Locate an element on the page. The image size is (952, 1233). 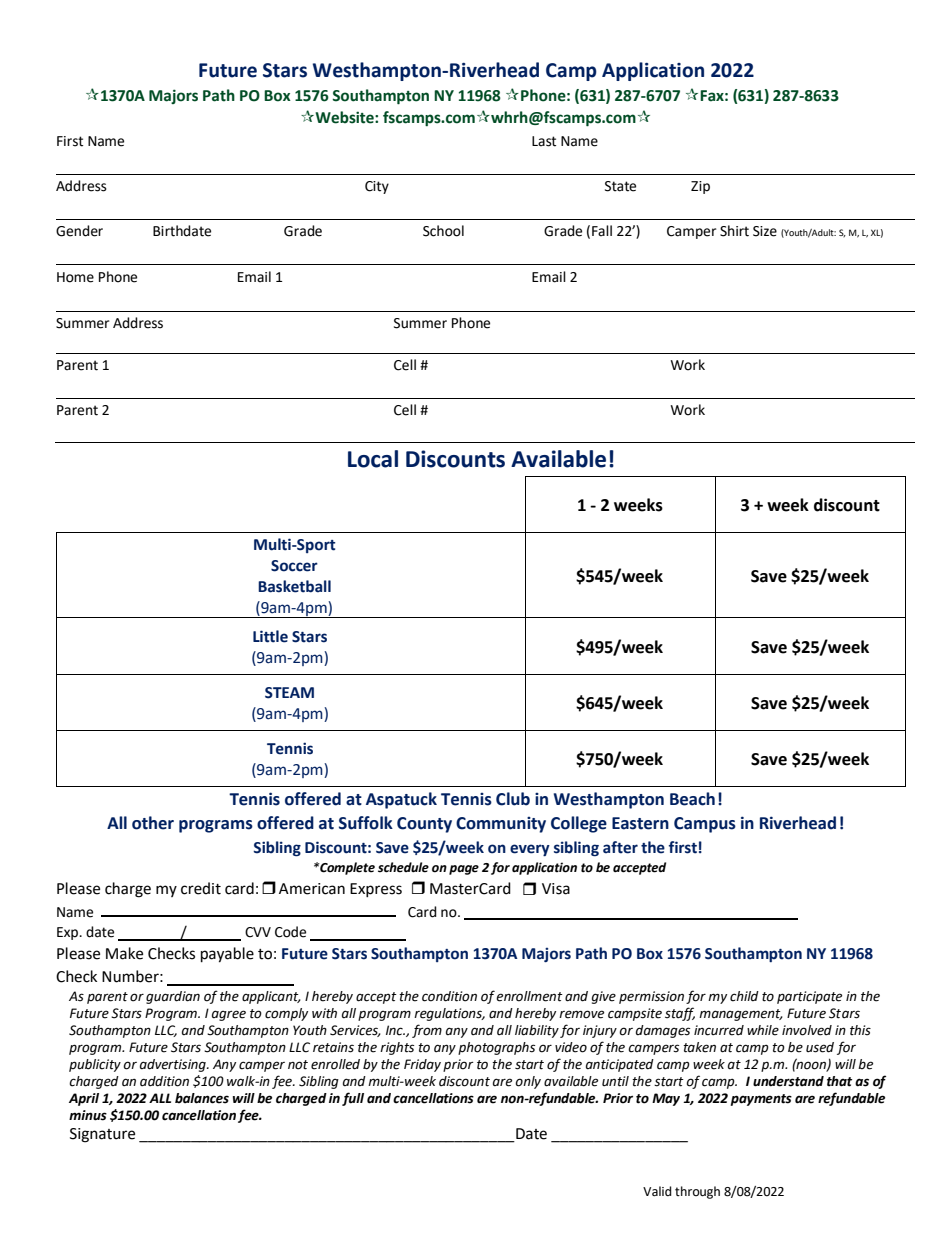
Last is located at coordinates (544, 141).
